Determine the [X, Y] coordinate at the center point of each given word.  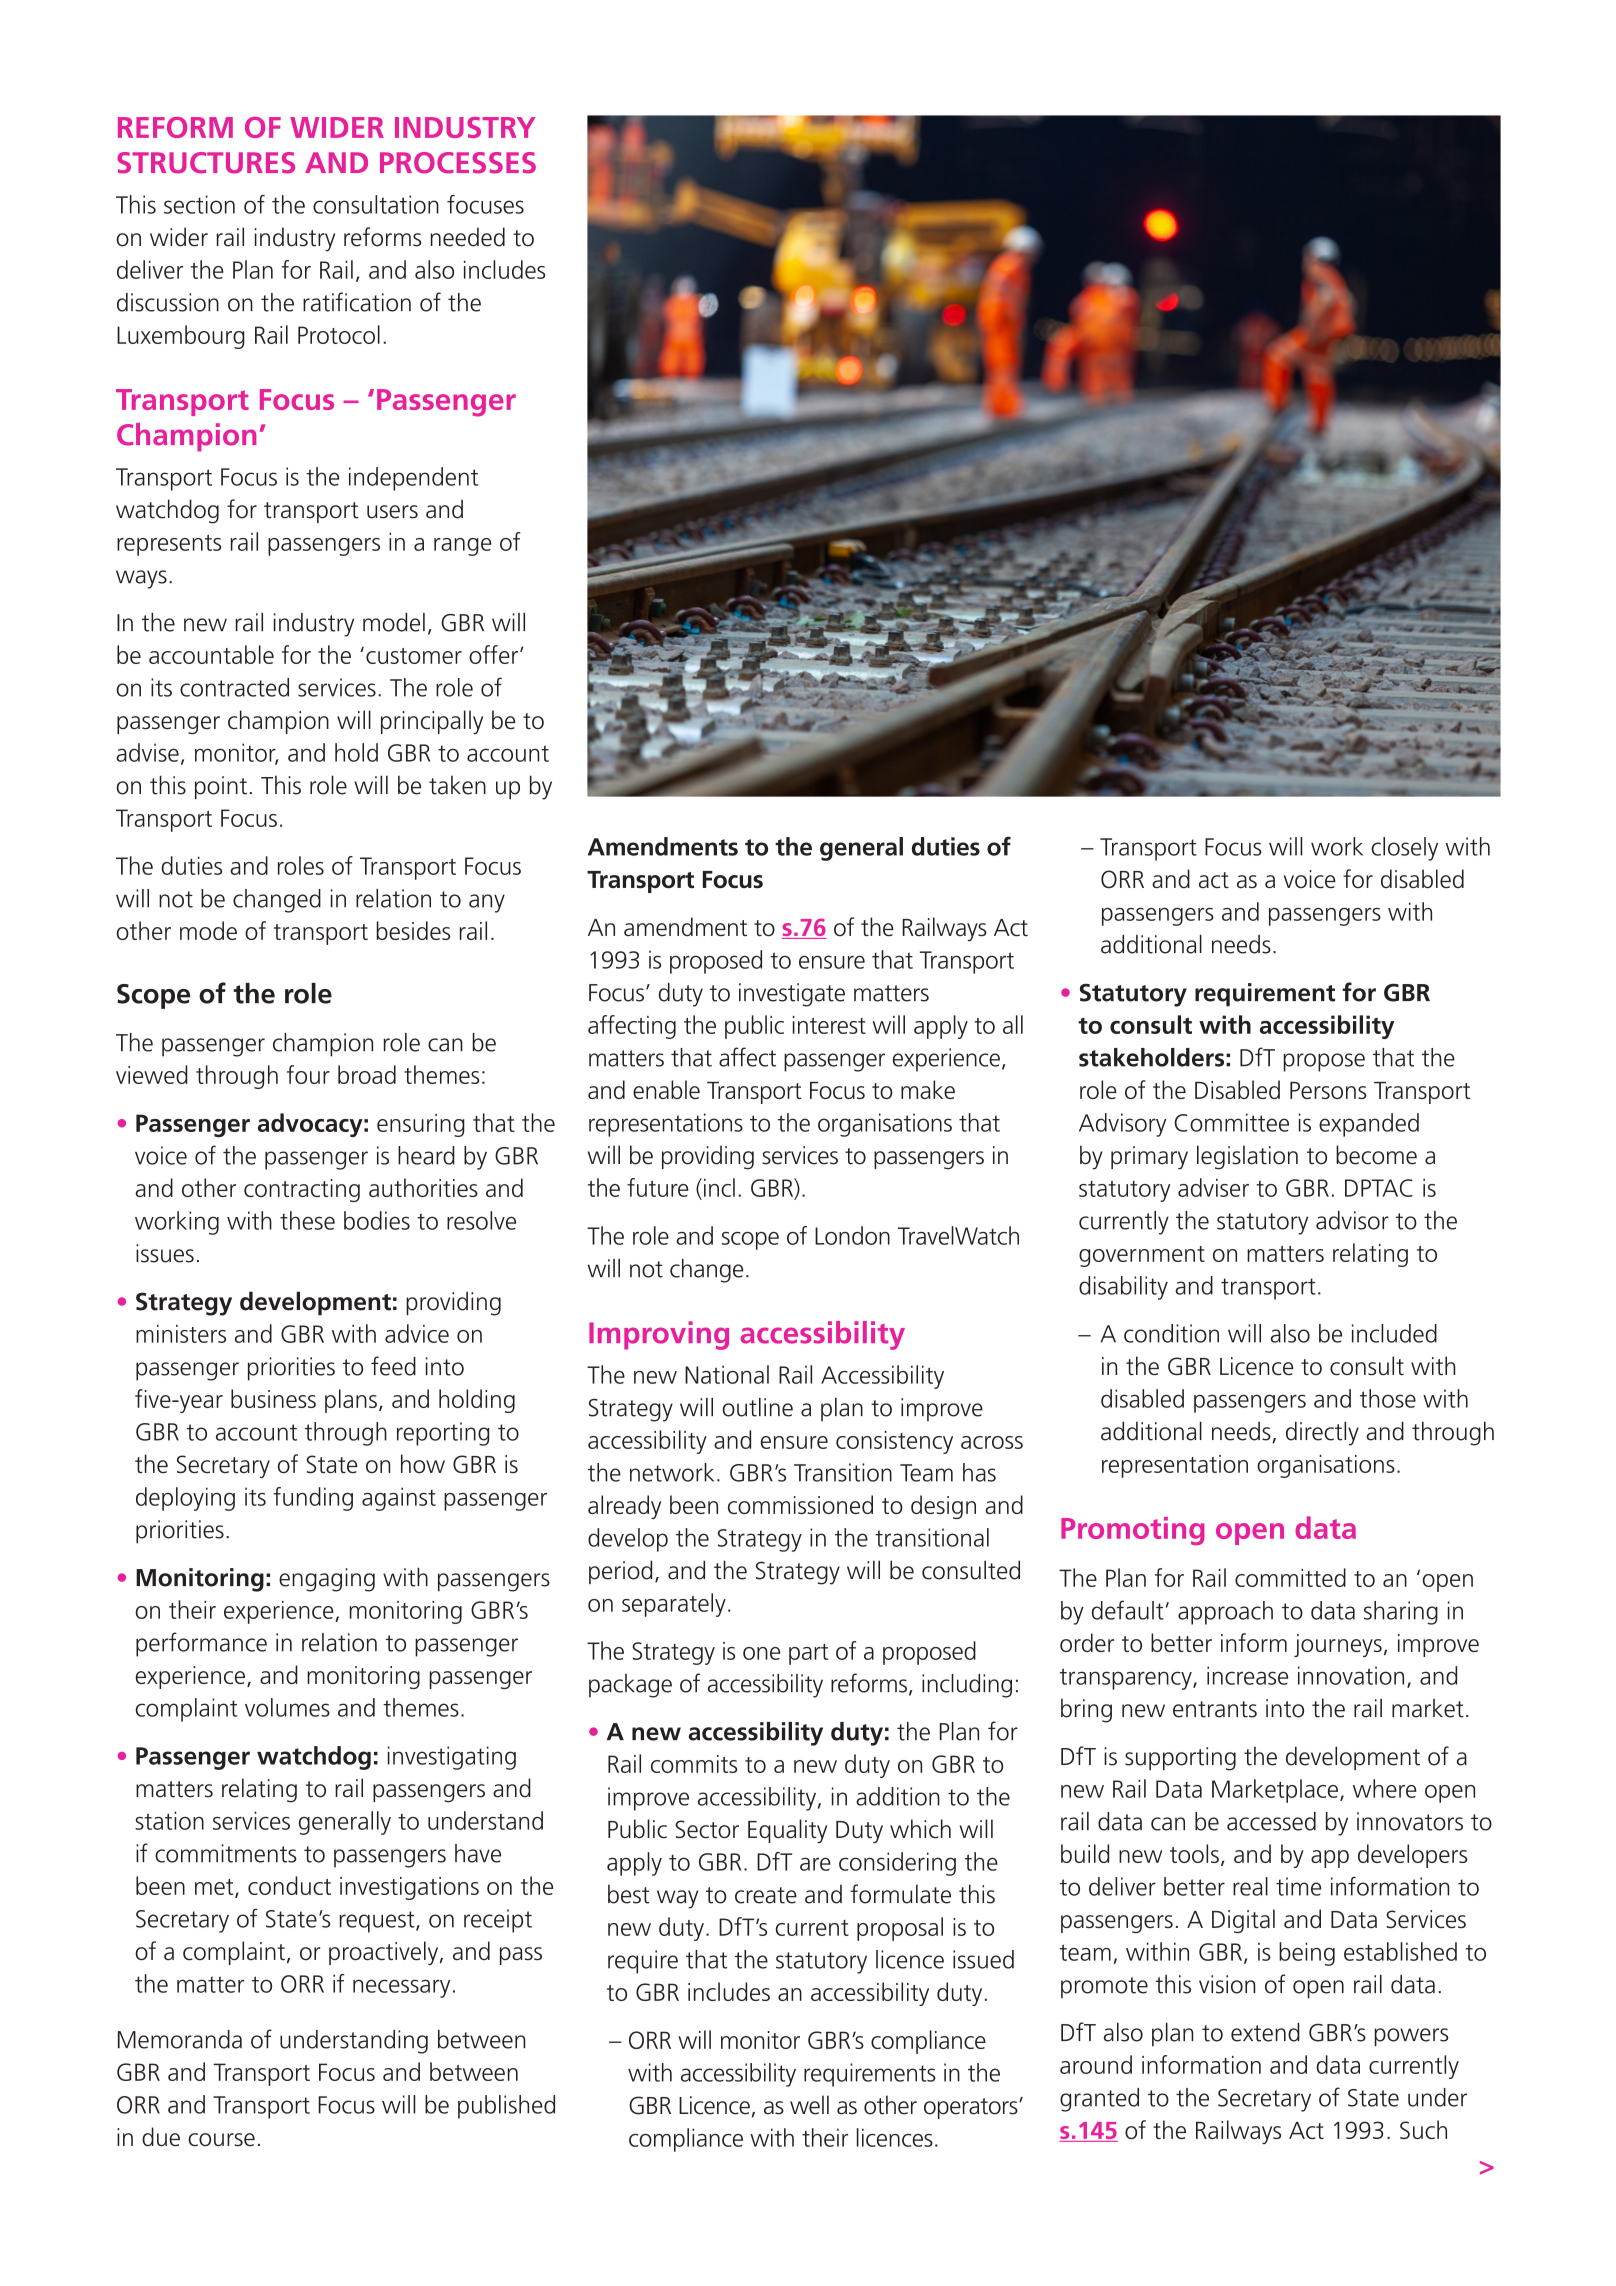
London [852, 1235]
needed [467, 237]
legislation [1247, 1157]
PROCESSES [458, 163]
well [809, 2105]
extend [1265, 2032]
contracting [302, 1190]
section [199, 204]
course [221, 2140]
